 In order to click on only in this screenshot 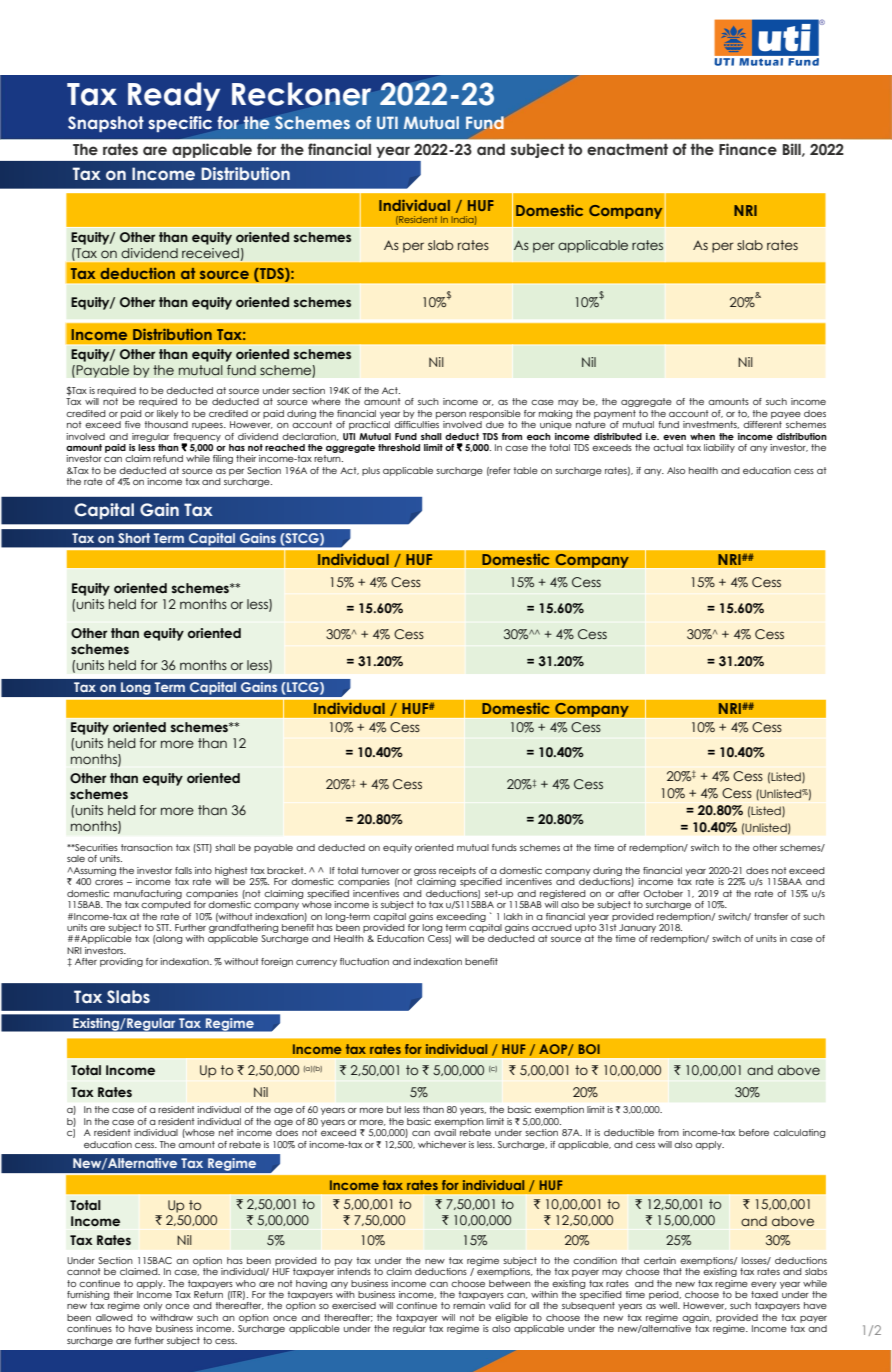, I will do `click(153, 1306)`.
